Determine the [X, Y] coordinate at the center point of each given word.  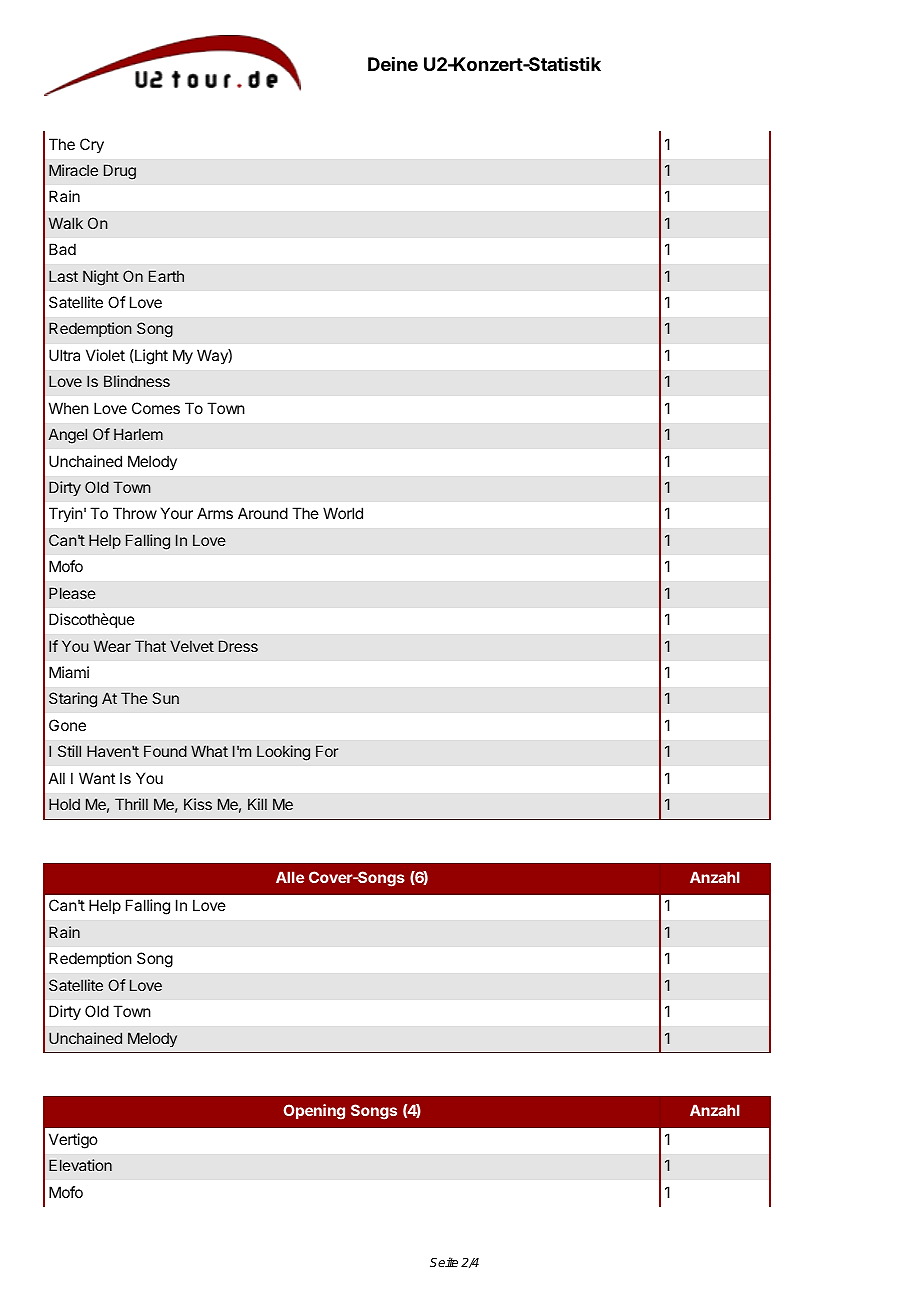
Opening [314, 1112]
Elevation [80, 1165]
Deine [393, 63]
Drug [120, 172]
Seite [444, 1262]
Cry [92, 146]
